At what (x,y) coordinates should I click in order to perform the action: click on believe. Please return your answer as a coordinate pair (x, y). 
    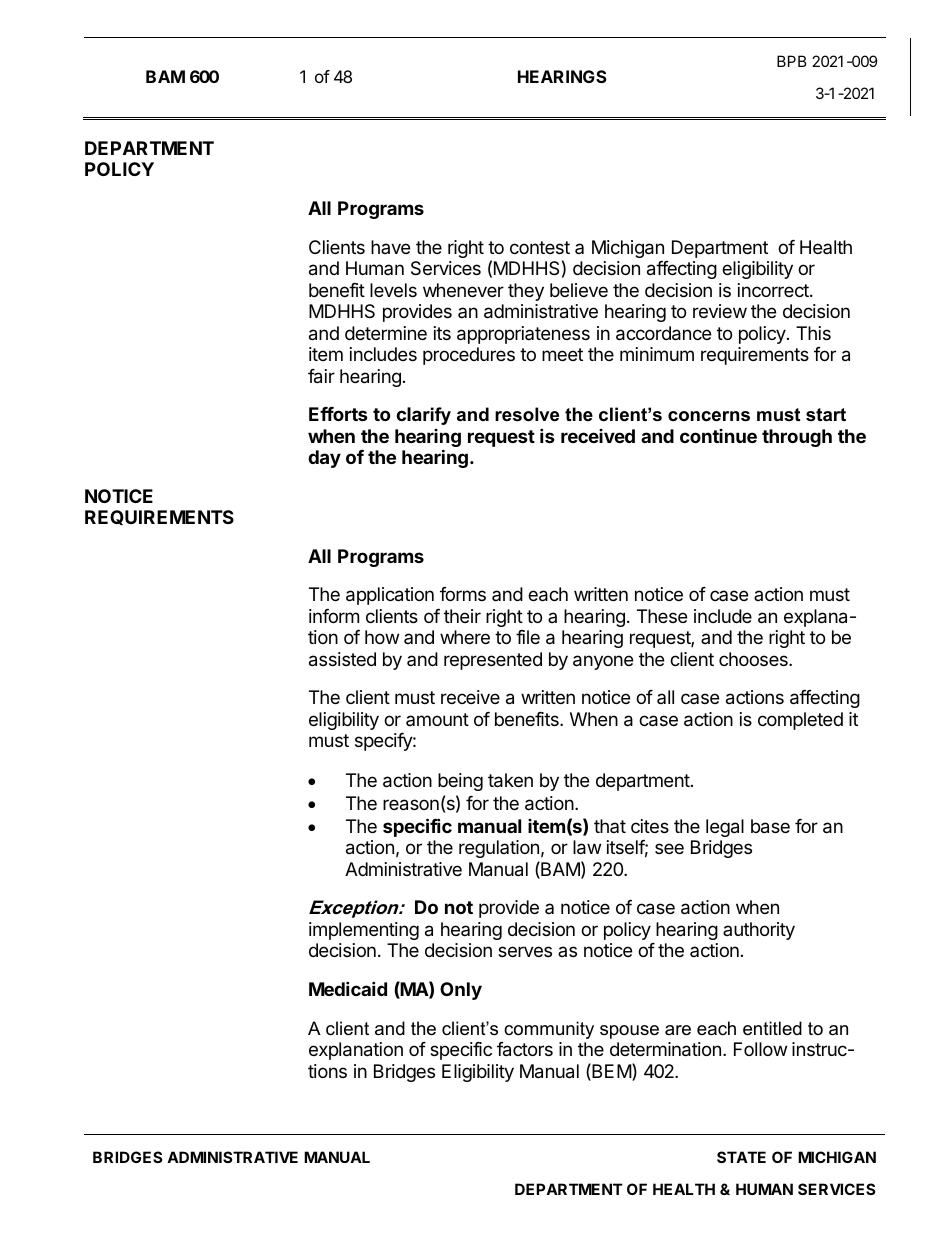
    Looking at the image, I should click on (579, 290).
